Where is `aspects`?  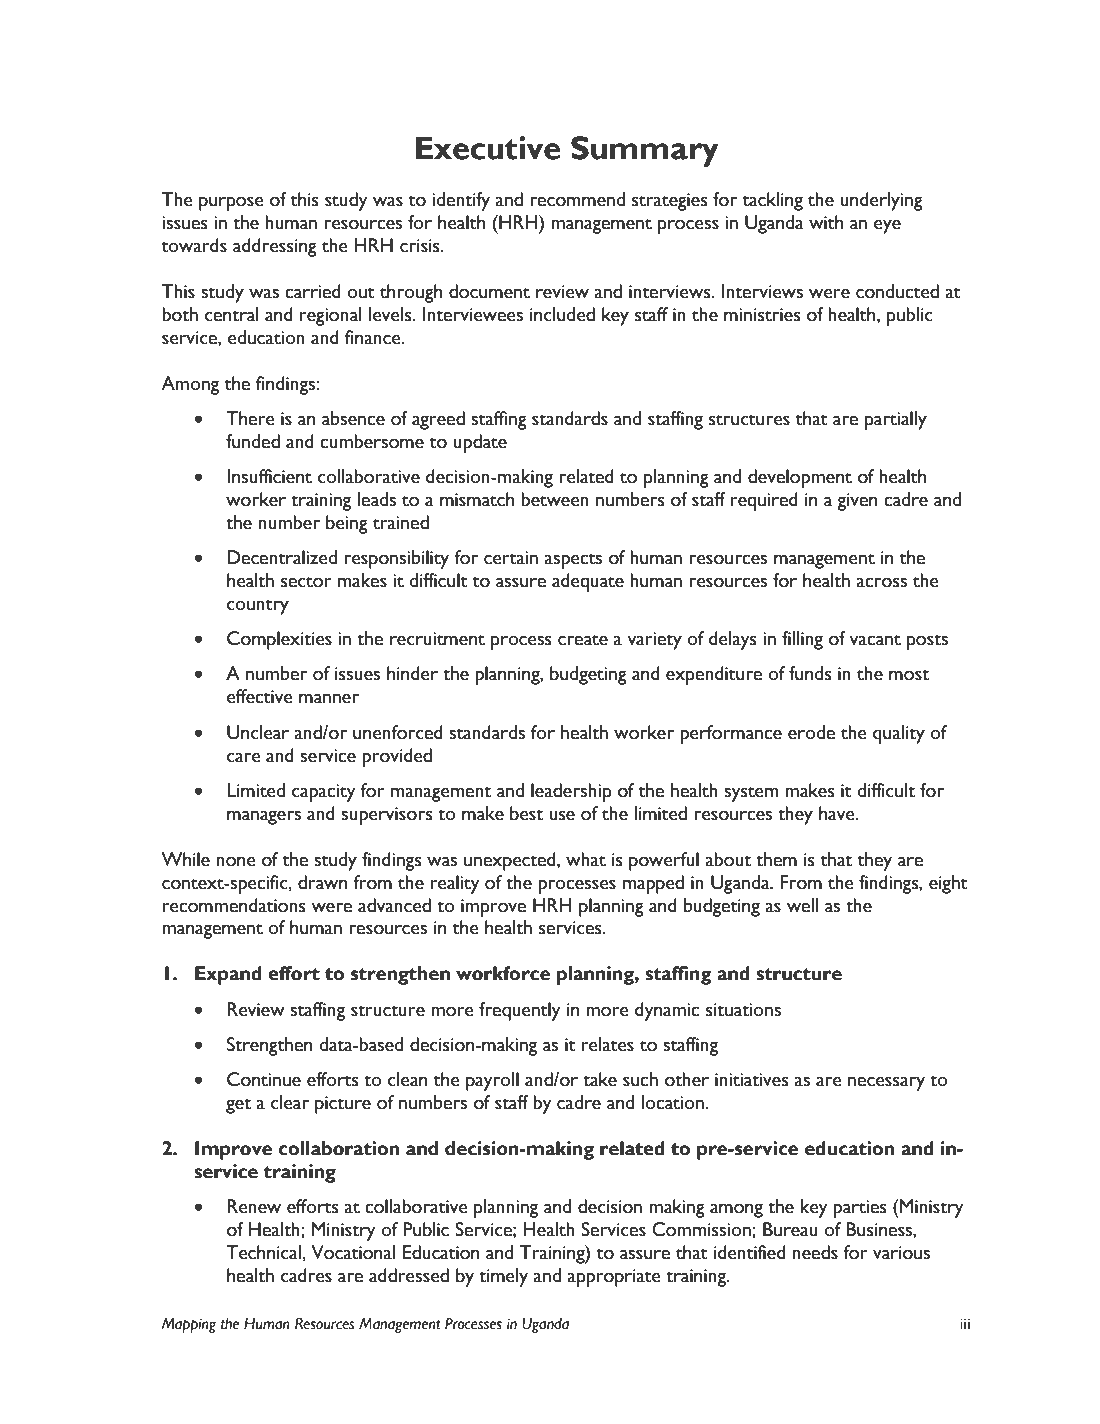
aspects is located at coordinates (573, 561).
